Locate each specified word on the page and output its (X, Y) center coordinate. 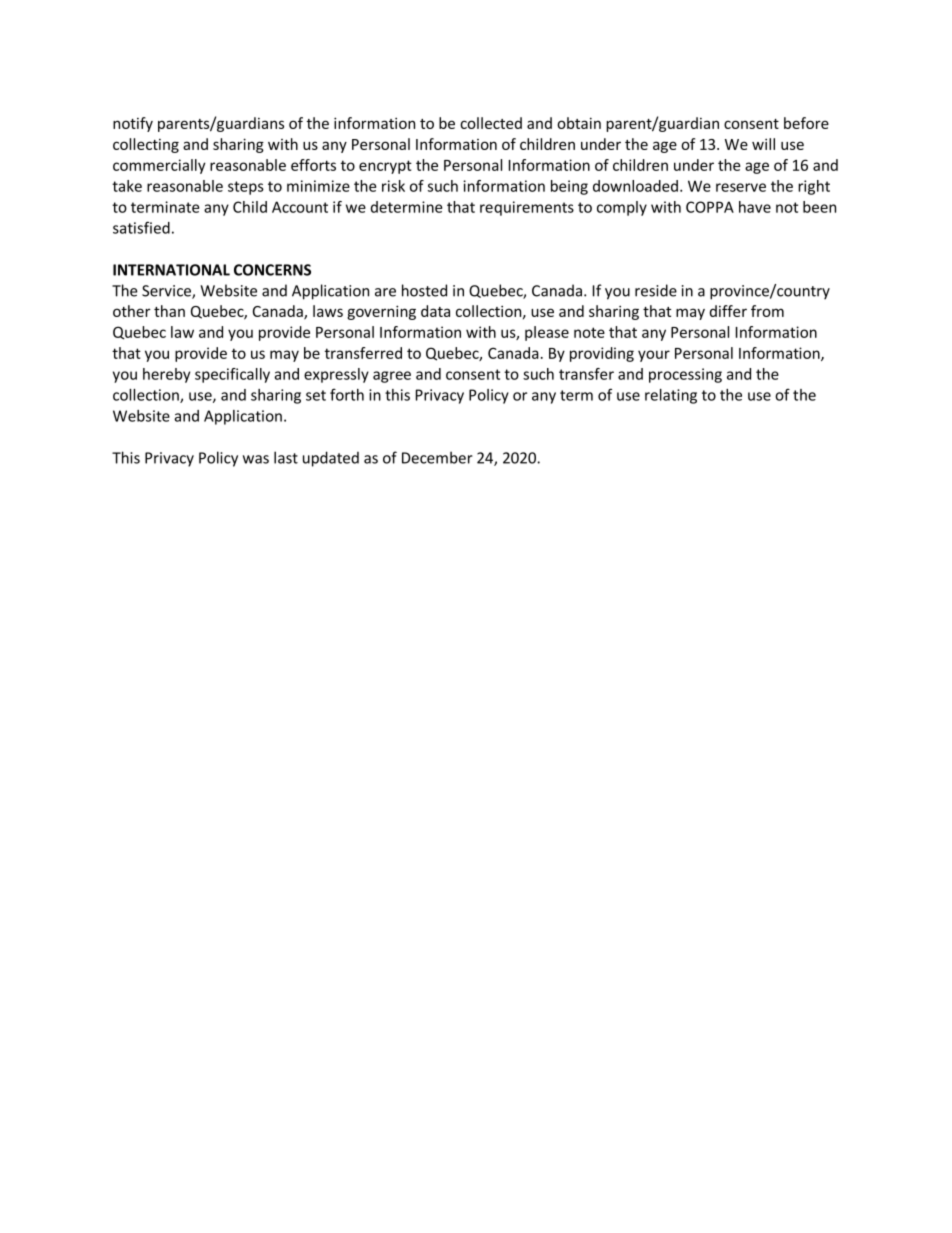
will (763, 144)
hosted (424, 290)
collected (491, 123)
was (256, 459)
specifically (232, 375)
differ (728, 311)
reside (656, 290)
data (435, 311)
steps (246, 188)
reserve (741, 187)
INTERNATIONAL (171, 270)
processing (685, 375)
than (169, 311)
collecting (146, 145)
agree (392, 377)
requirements (527, 208)
